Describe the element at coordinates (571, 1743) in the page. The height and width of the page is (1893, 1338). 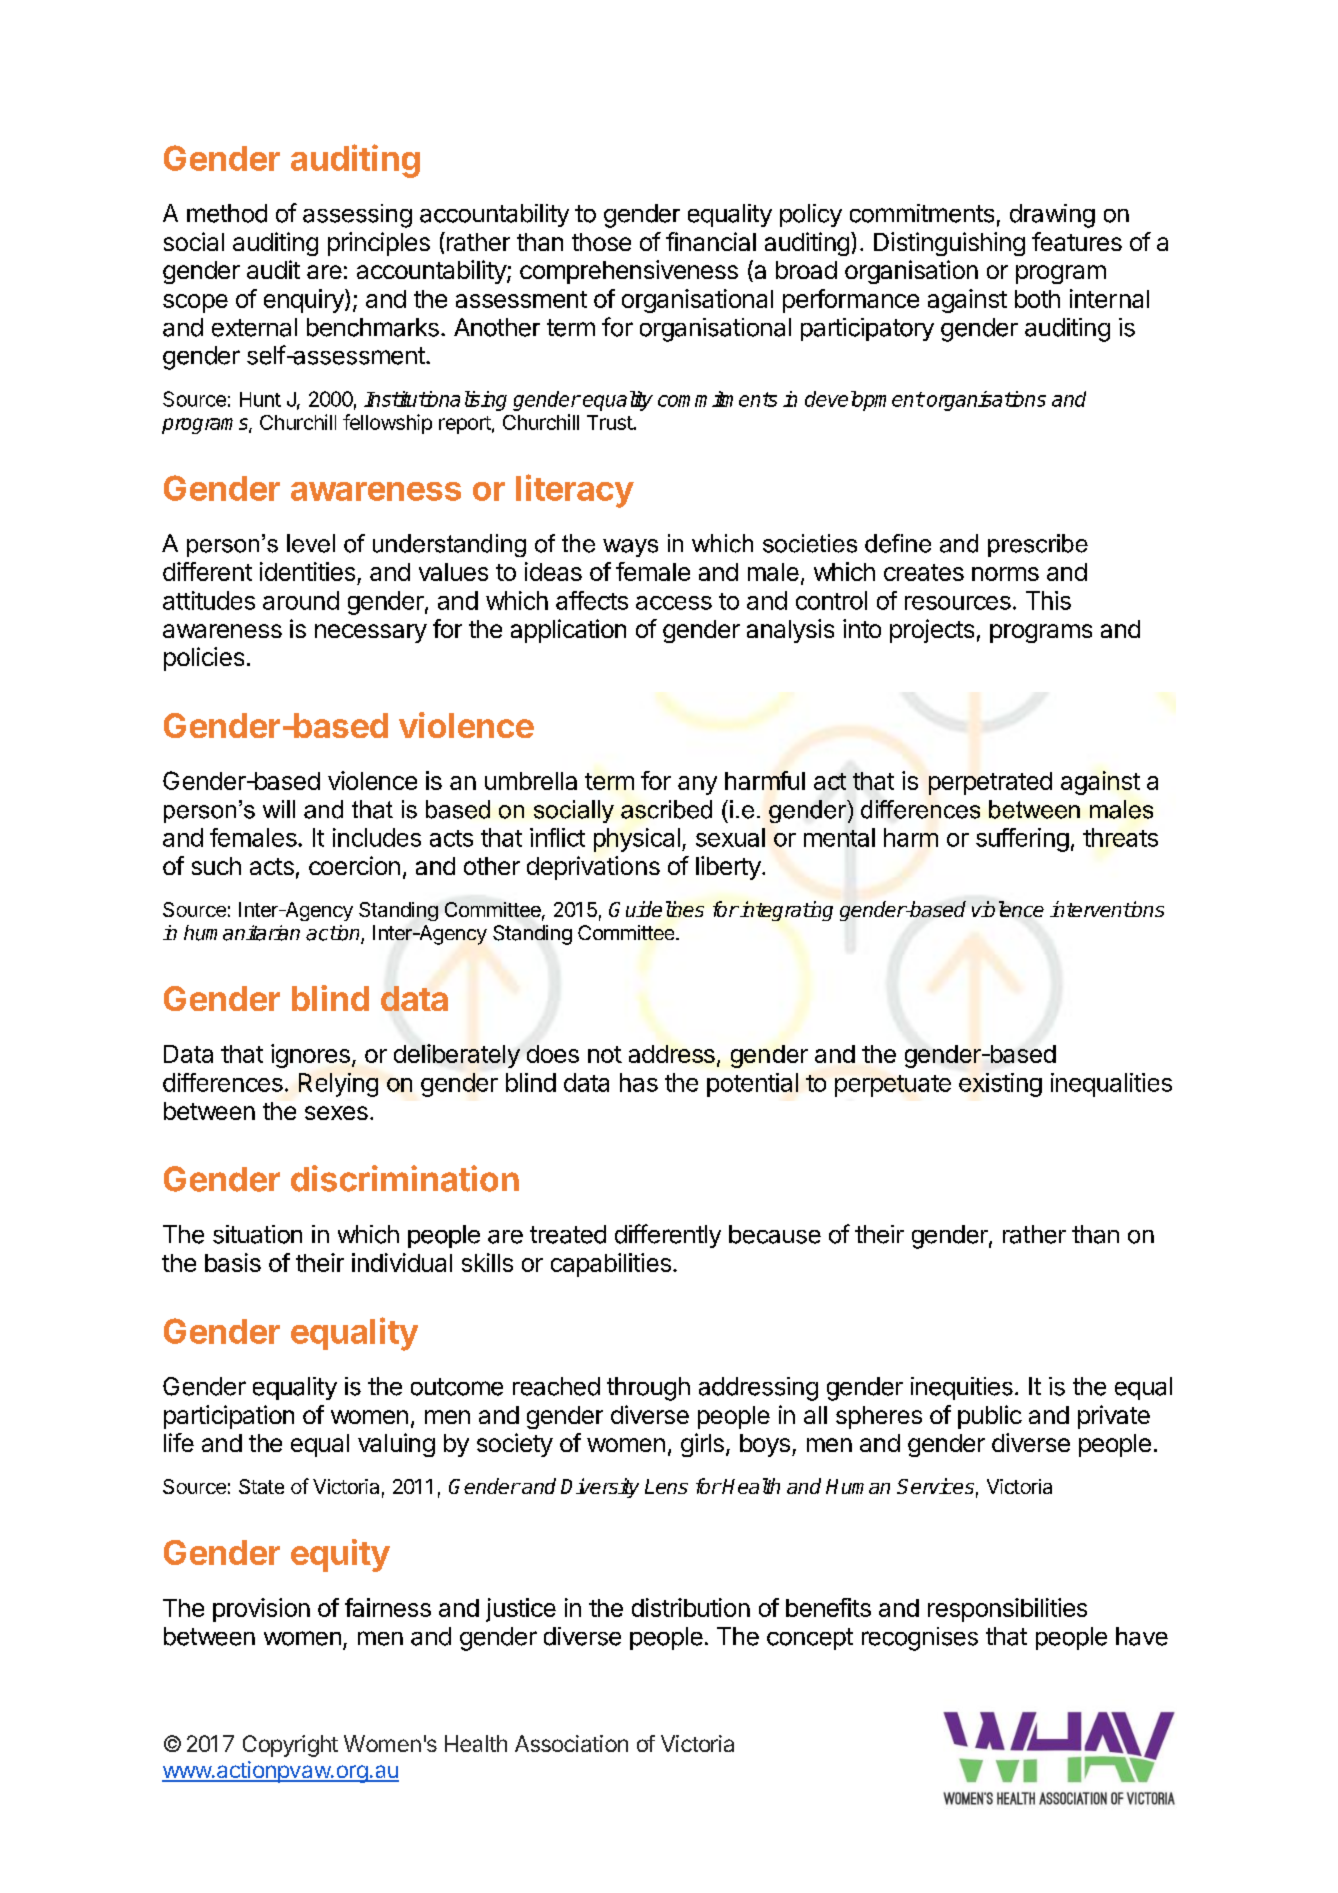
I see `Association` at that location.
